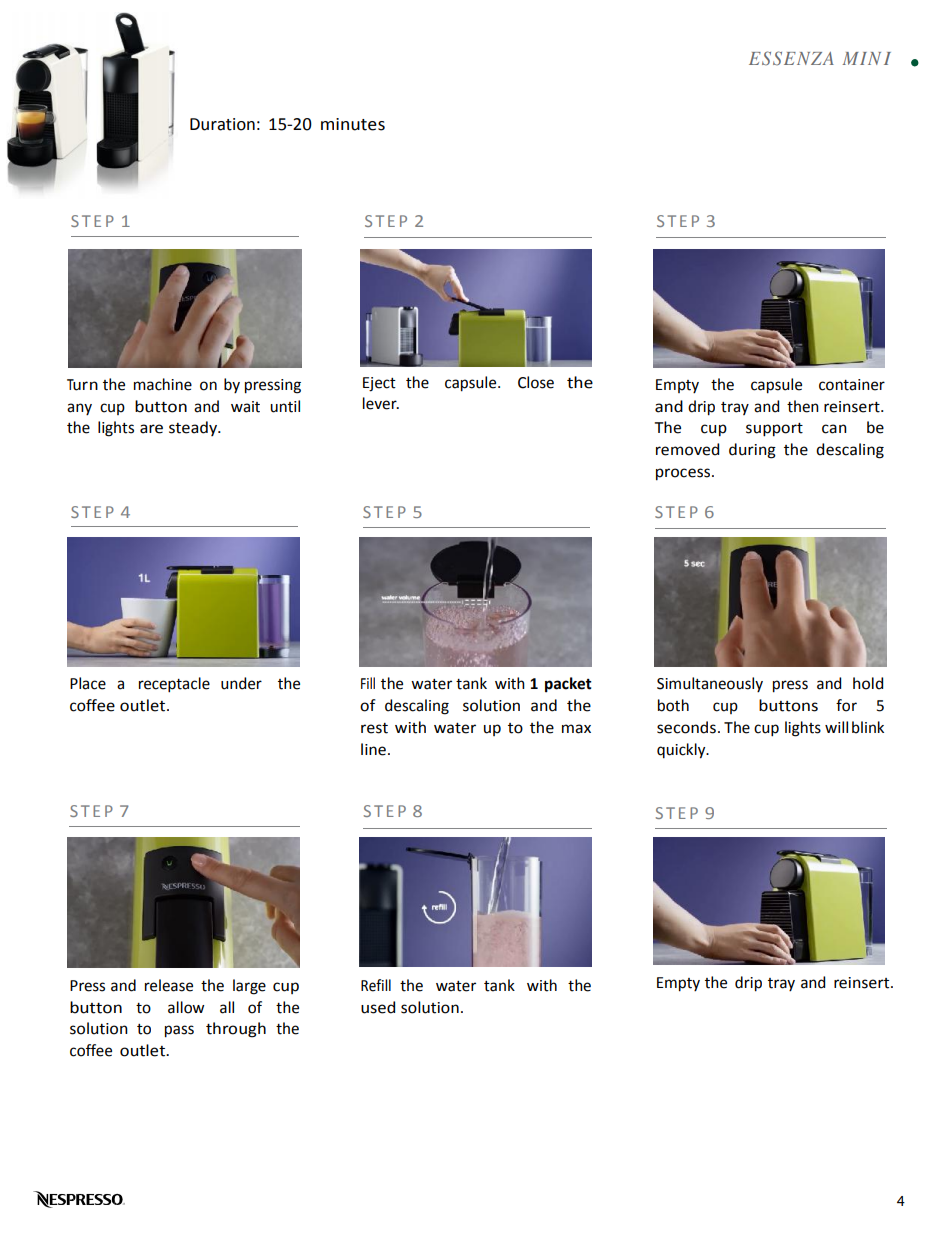 The image size is (952, 1233). What do you see at coordinates (568, 685) in the page?
I see `packet` at bounding box center [568, 685].
